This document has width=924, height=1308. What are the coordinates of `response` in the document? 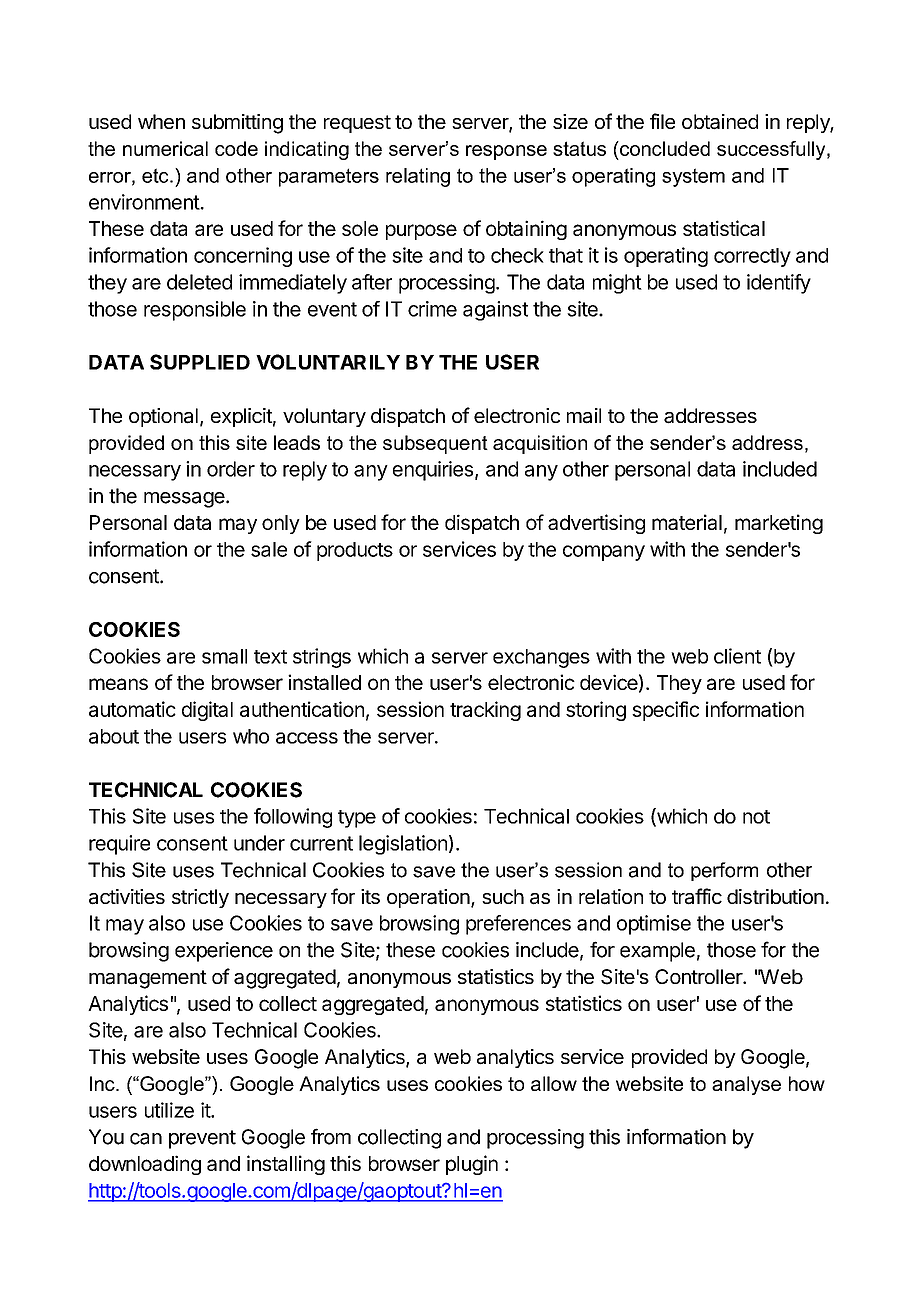 It's located at (506, 152).
